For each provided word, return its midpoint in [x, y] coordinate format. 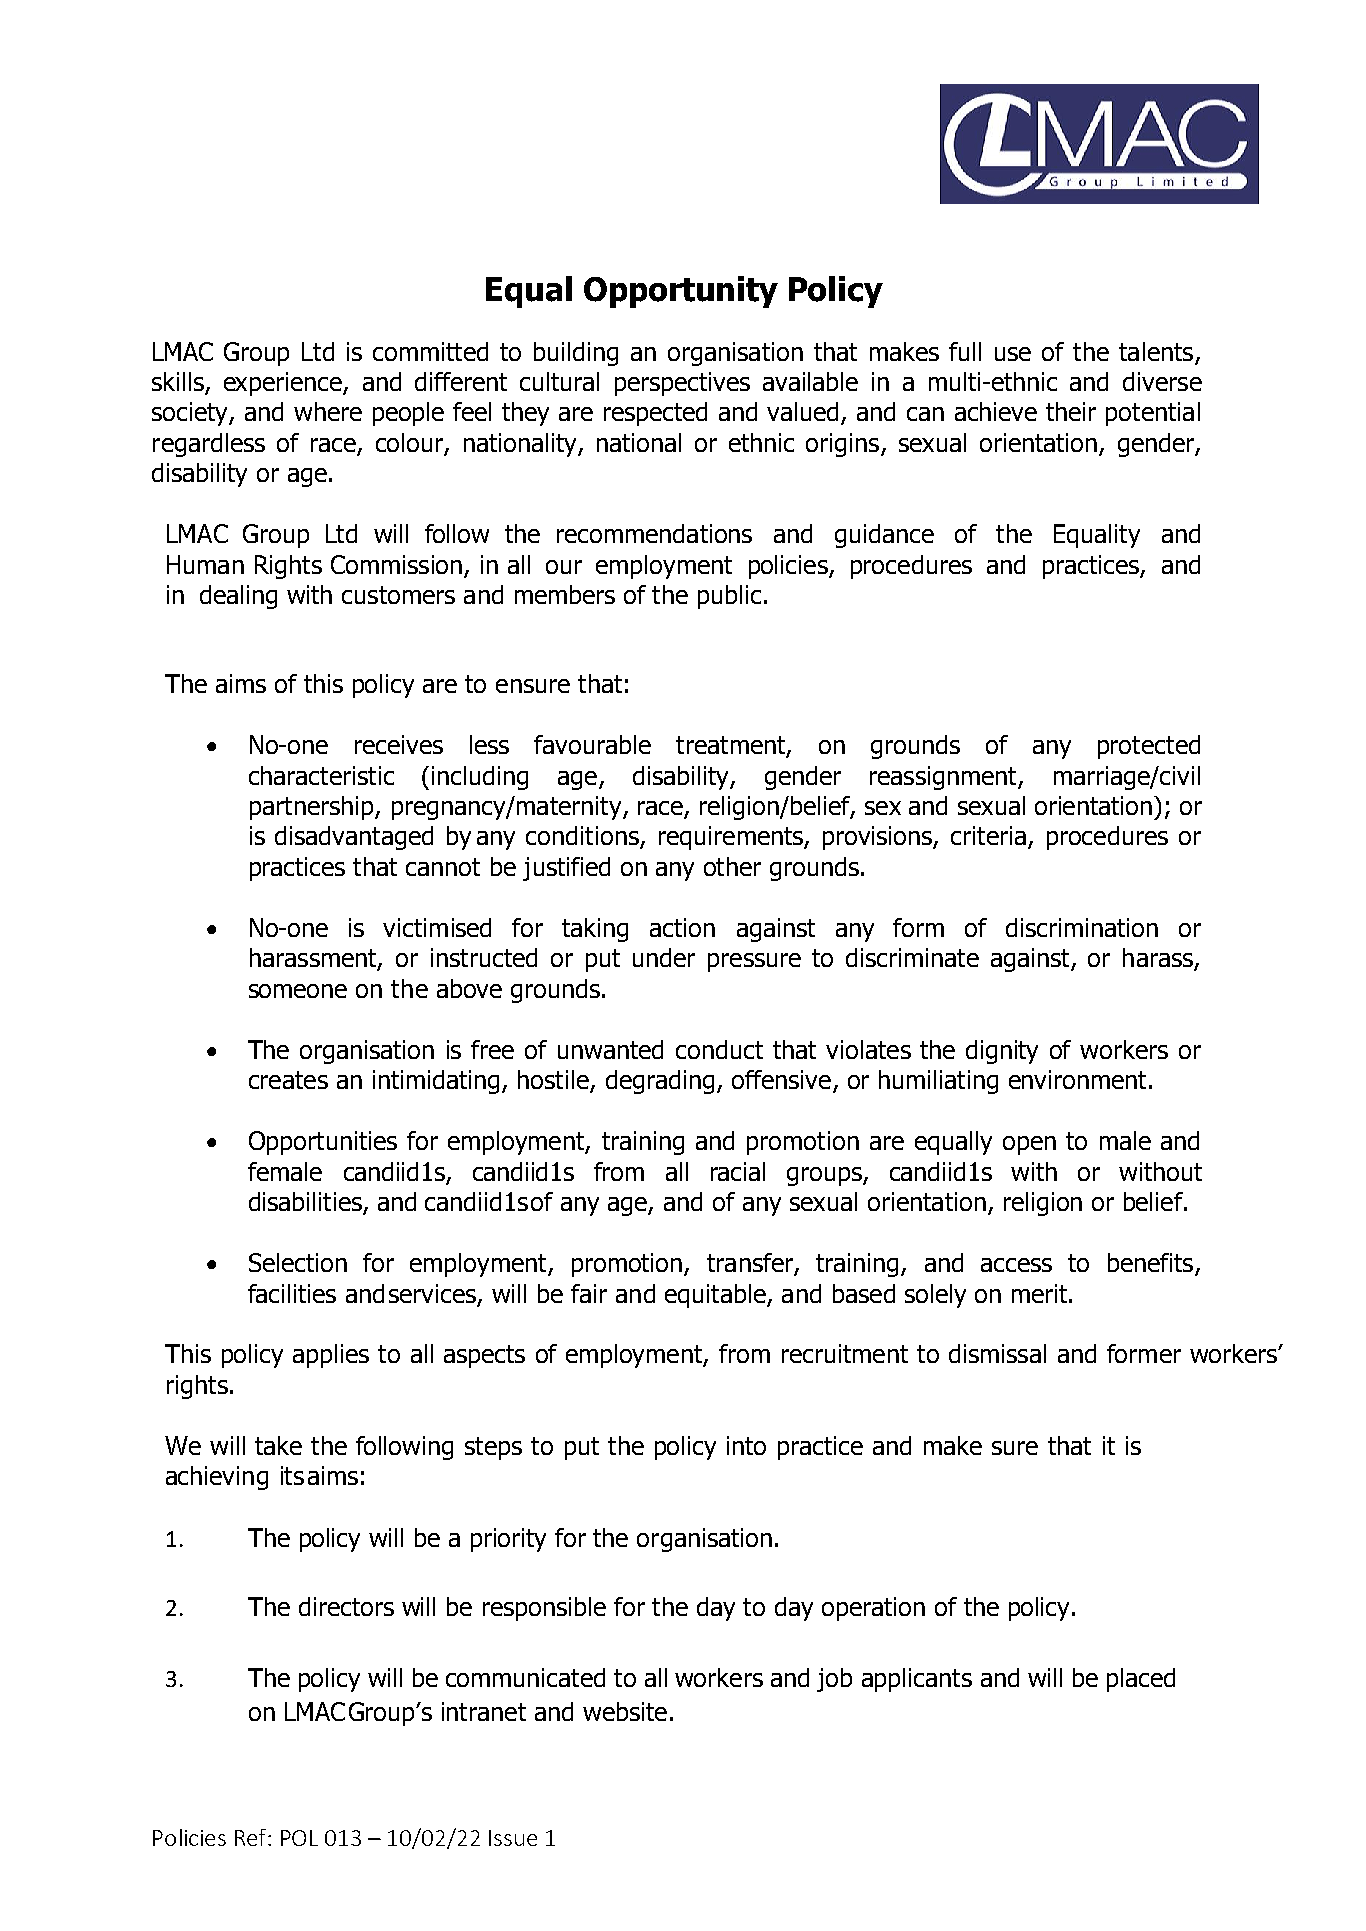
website [625, 1711]
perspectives [682, 384]
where [328, 411]
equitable [716, 1296]
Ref [252, 1837]
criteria [988, 835]
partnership [313, 808]
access [1016, 1265]
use [1013, 354]
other [732, 866]
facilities [292, 1293]
